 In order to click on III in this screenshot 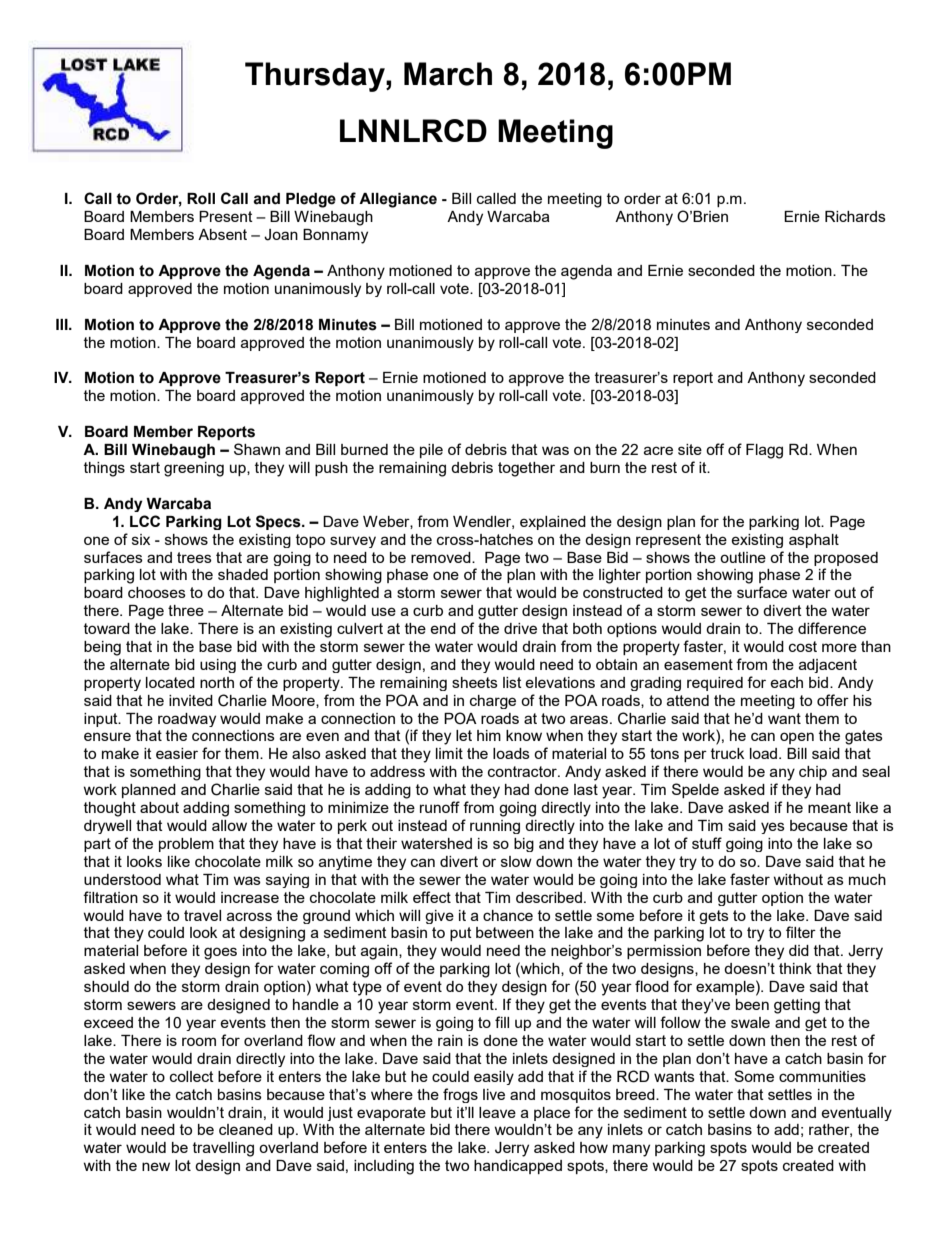, I will do `click(63, 324)`.
